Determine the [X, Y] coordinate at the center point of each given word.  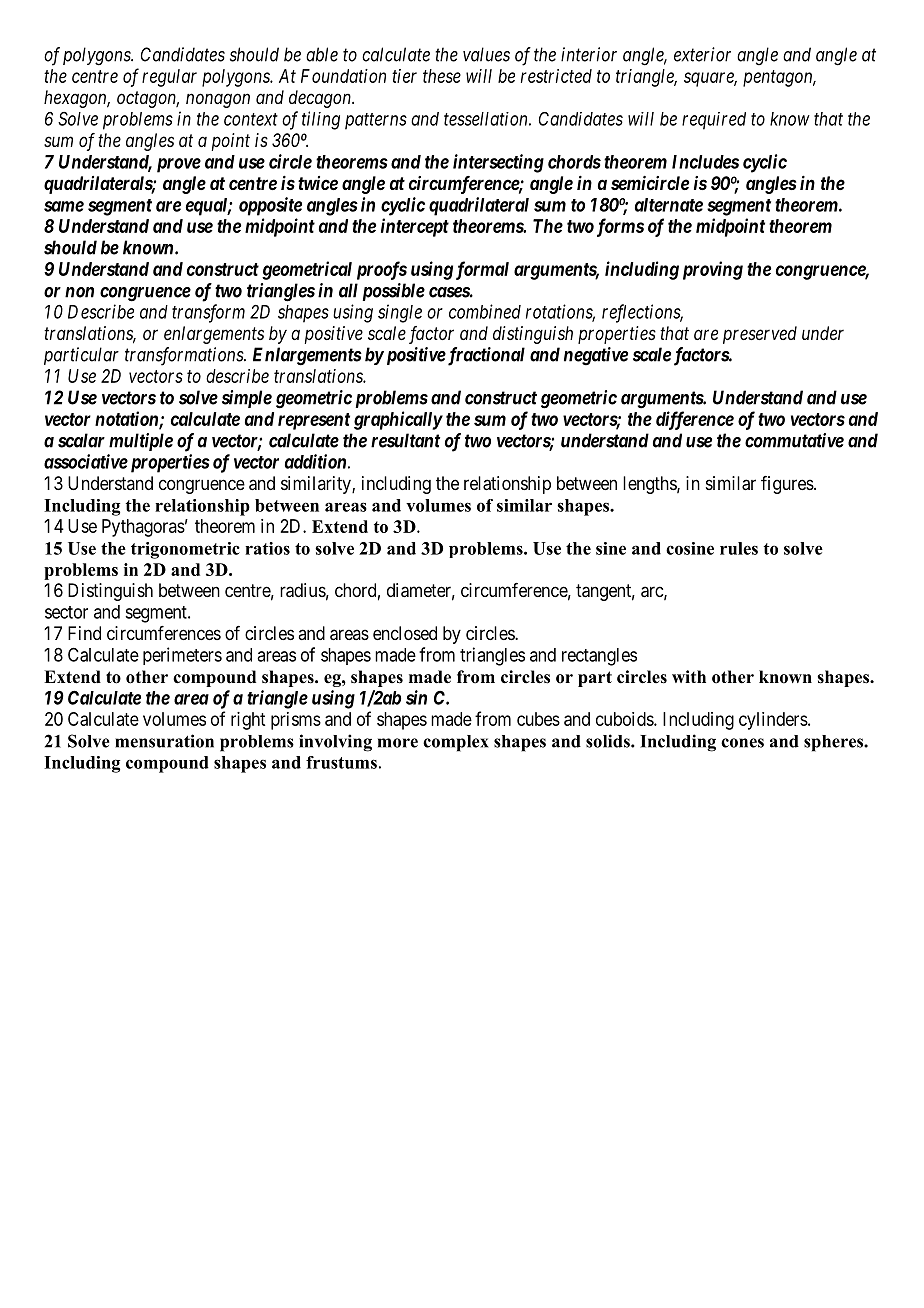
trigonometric [185, 550]
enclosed [405, 633]
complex [456, 743]
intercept [415, 227]
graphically [398, 420]
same [64, 206]
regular [169, 78]
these [442, 76]
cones [742, 743]
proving [713, 270]
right [248, 721]
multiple [141, 442]
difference [695, 420]
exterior [702, 54]
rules [739, 548]
